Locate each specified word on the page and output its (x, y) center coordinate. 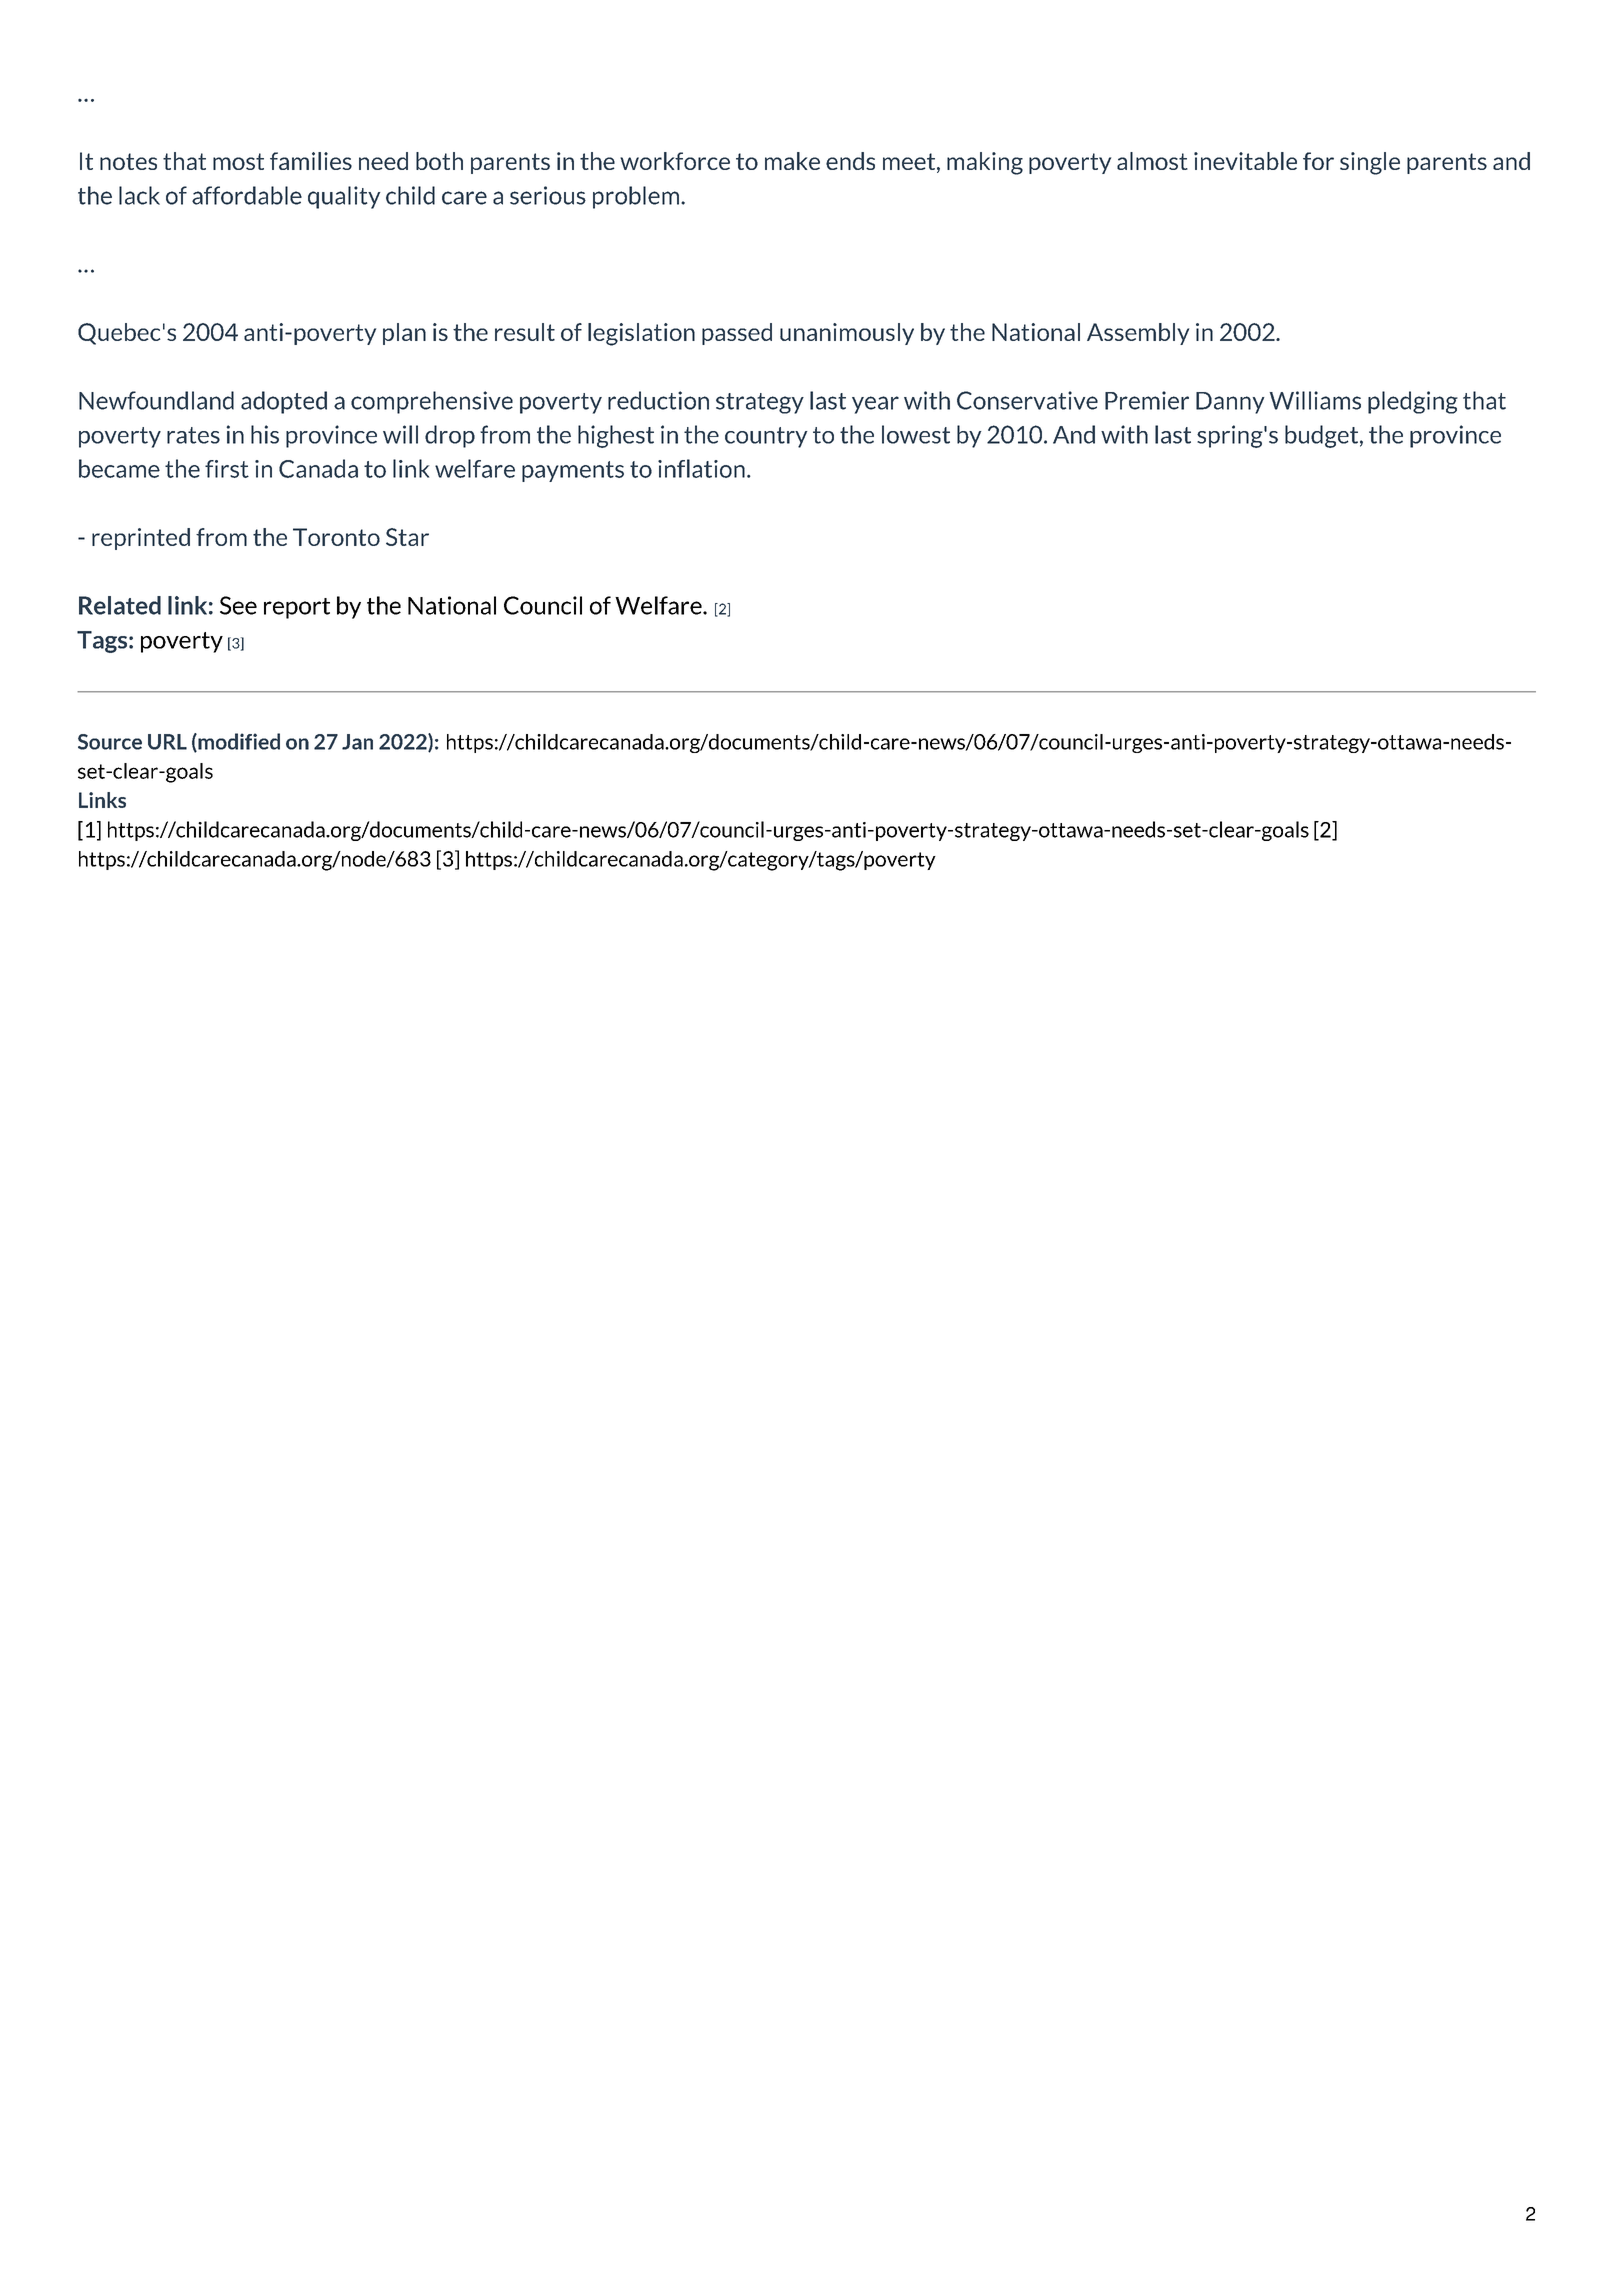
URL (167, 742)
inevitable (1245, 161)
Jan (357, 742)
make (792, 161)
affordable (247, 195)
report (297, 608)
